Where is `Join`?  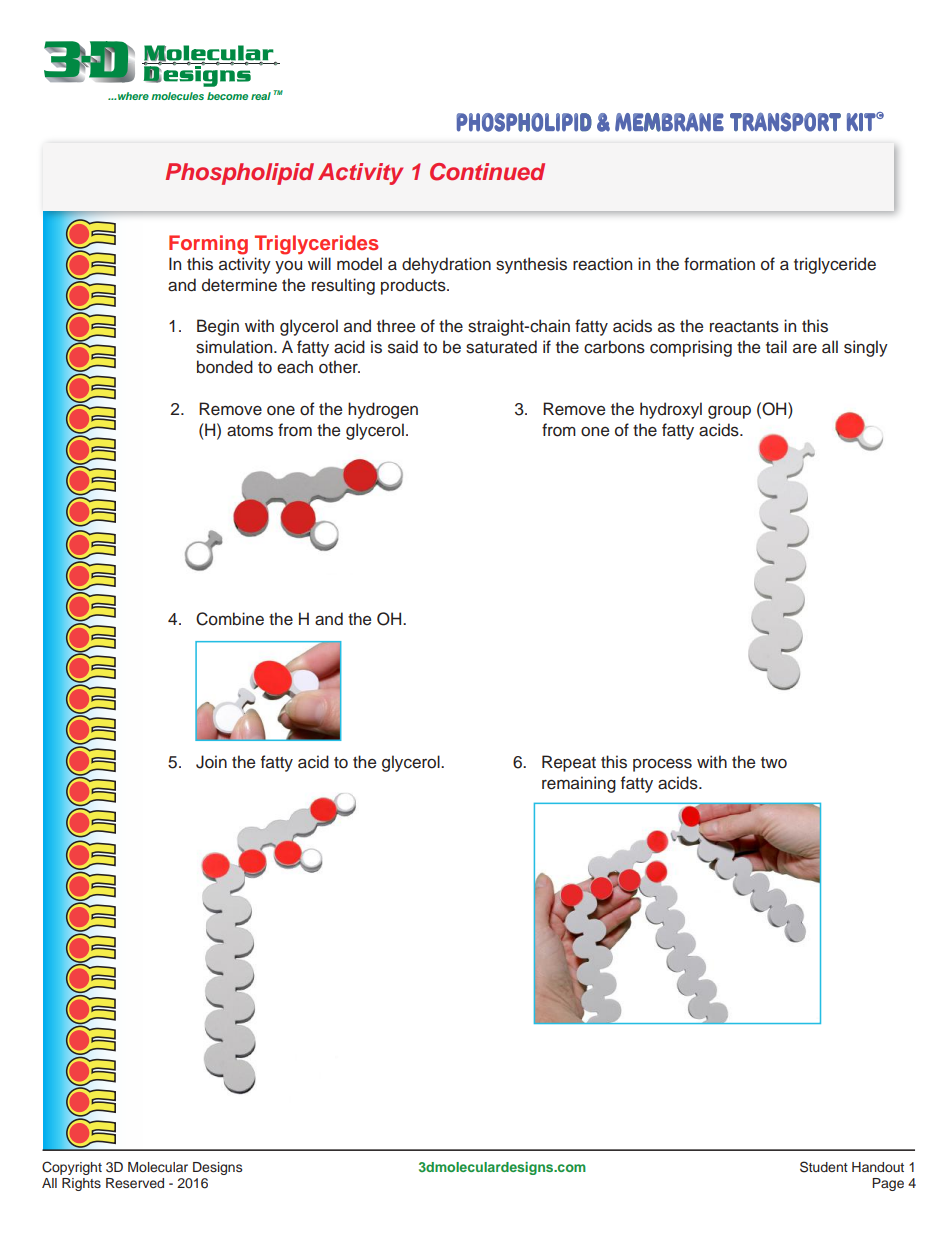
Join is located at coordinates (211, 762).
